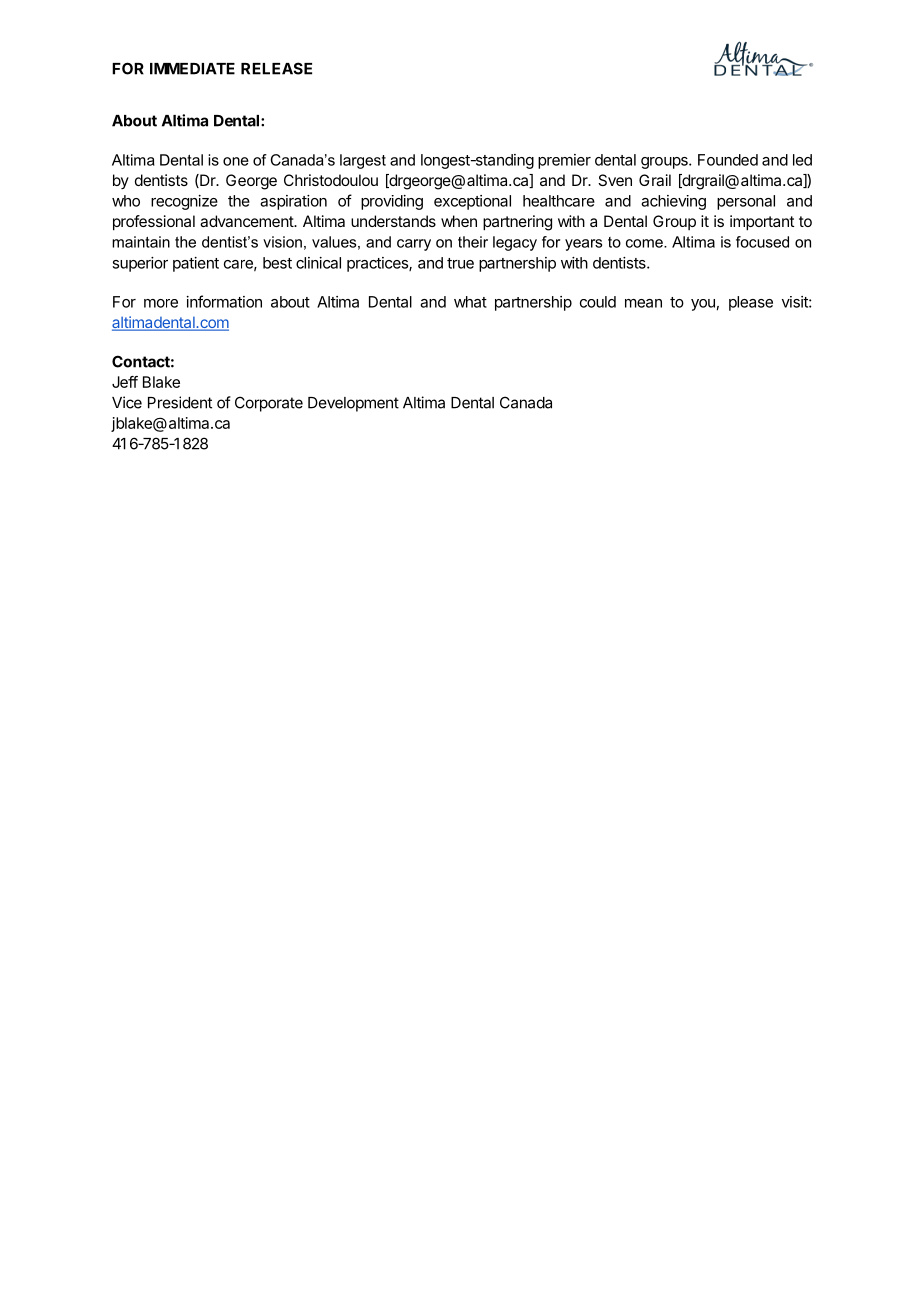 This screenshot has height=1307, width=924. Describe the element at coordinates (276, 68) in the screenshot. I see `RELEASE` at that location.
